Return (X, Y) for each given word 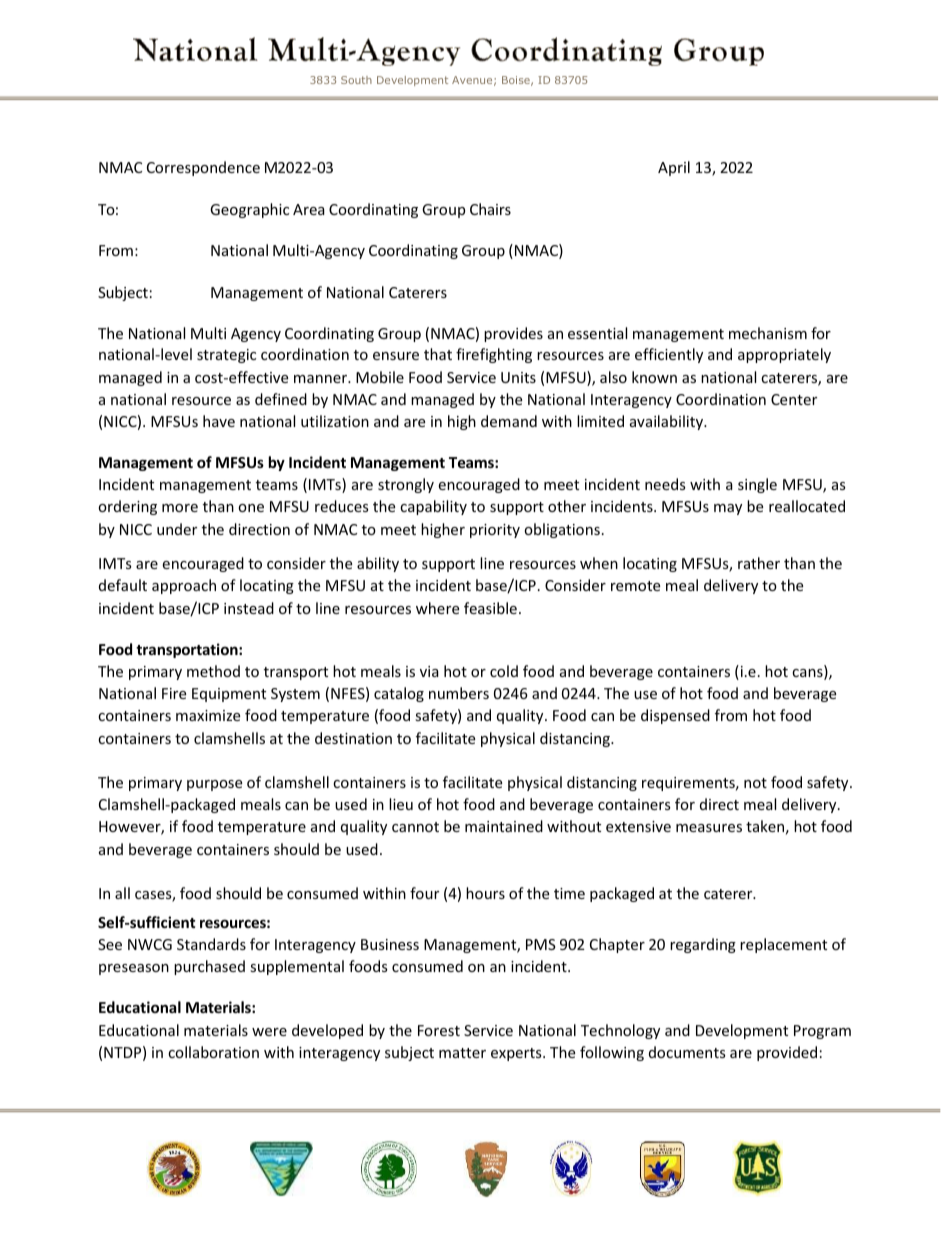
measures (709, 828)
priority (495, 531)
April (674, 168)
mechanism (768, 333)
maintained (504, 826)
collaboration (213, 1052)
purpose (214, 785)
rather (759, 563)
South (356, 80)
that (438, 354)
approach (184, 586)
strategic (226, 356)
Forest (439, 1030)
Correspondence (203, 168)
